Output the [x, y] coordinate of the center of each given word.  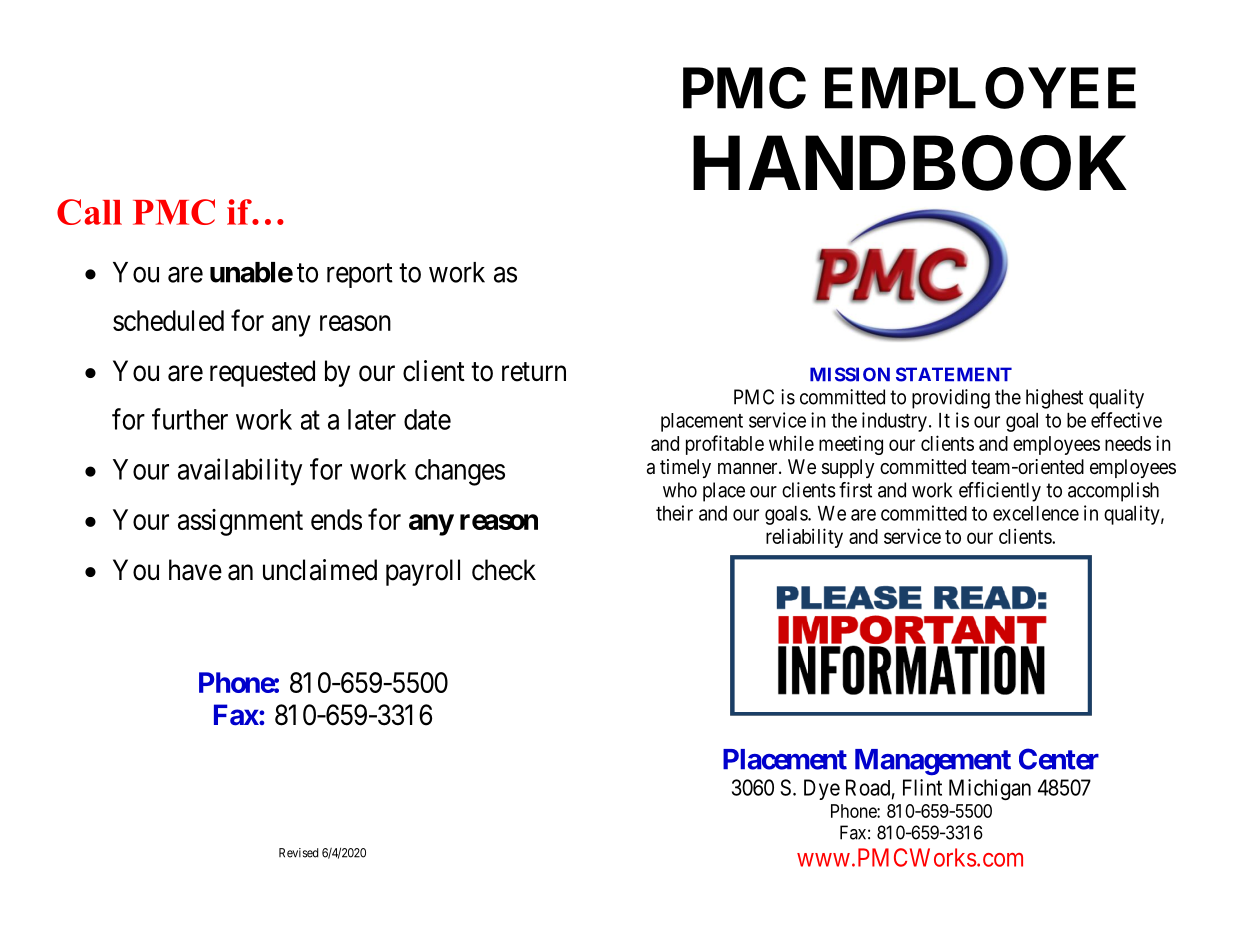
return [534, 372]
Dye [822, 789]
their [674, 513]
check [504, 570]
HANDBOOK [910, 163]
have [195, 570]
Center [1059, 759]
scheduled [168, 320]
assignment [240, 522]
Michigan [990, 789]
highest [1054, 399]
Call [89, 212]
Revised [298, 853]
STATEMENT [954, 374]
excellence [1036, 513]
